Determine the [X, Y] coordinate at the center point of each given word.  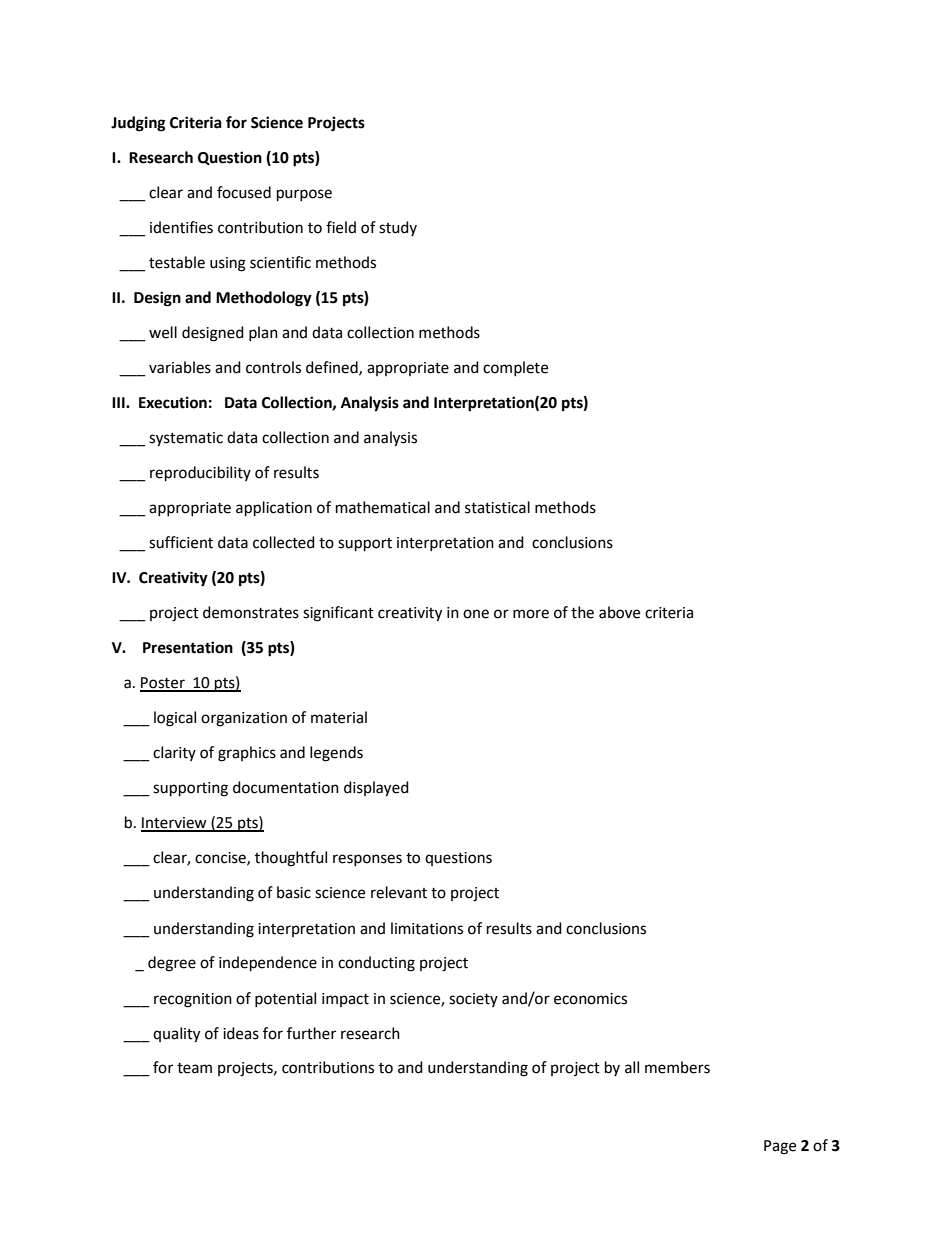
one [476, 614]
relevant [399, 892]
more [531, 614]
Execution [173, 402]
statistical [497, 507]
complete [515, 368]
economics [590, 999]
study [398, 228]
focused [244, 192]
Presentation [188, 647]
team [194, 1068]
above [619, 612]
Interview [175, 824]
